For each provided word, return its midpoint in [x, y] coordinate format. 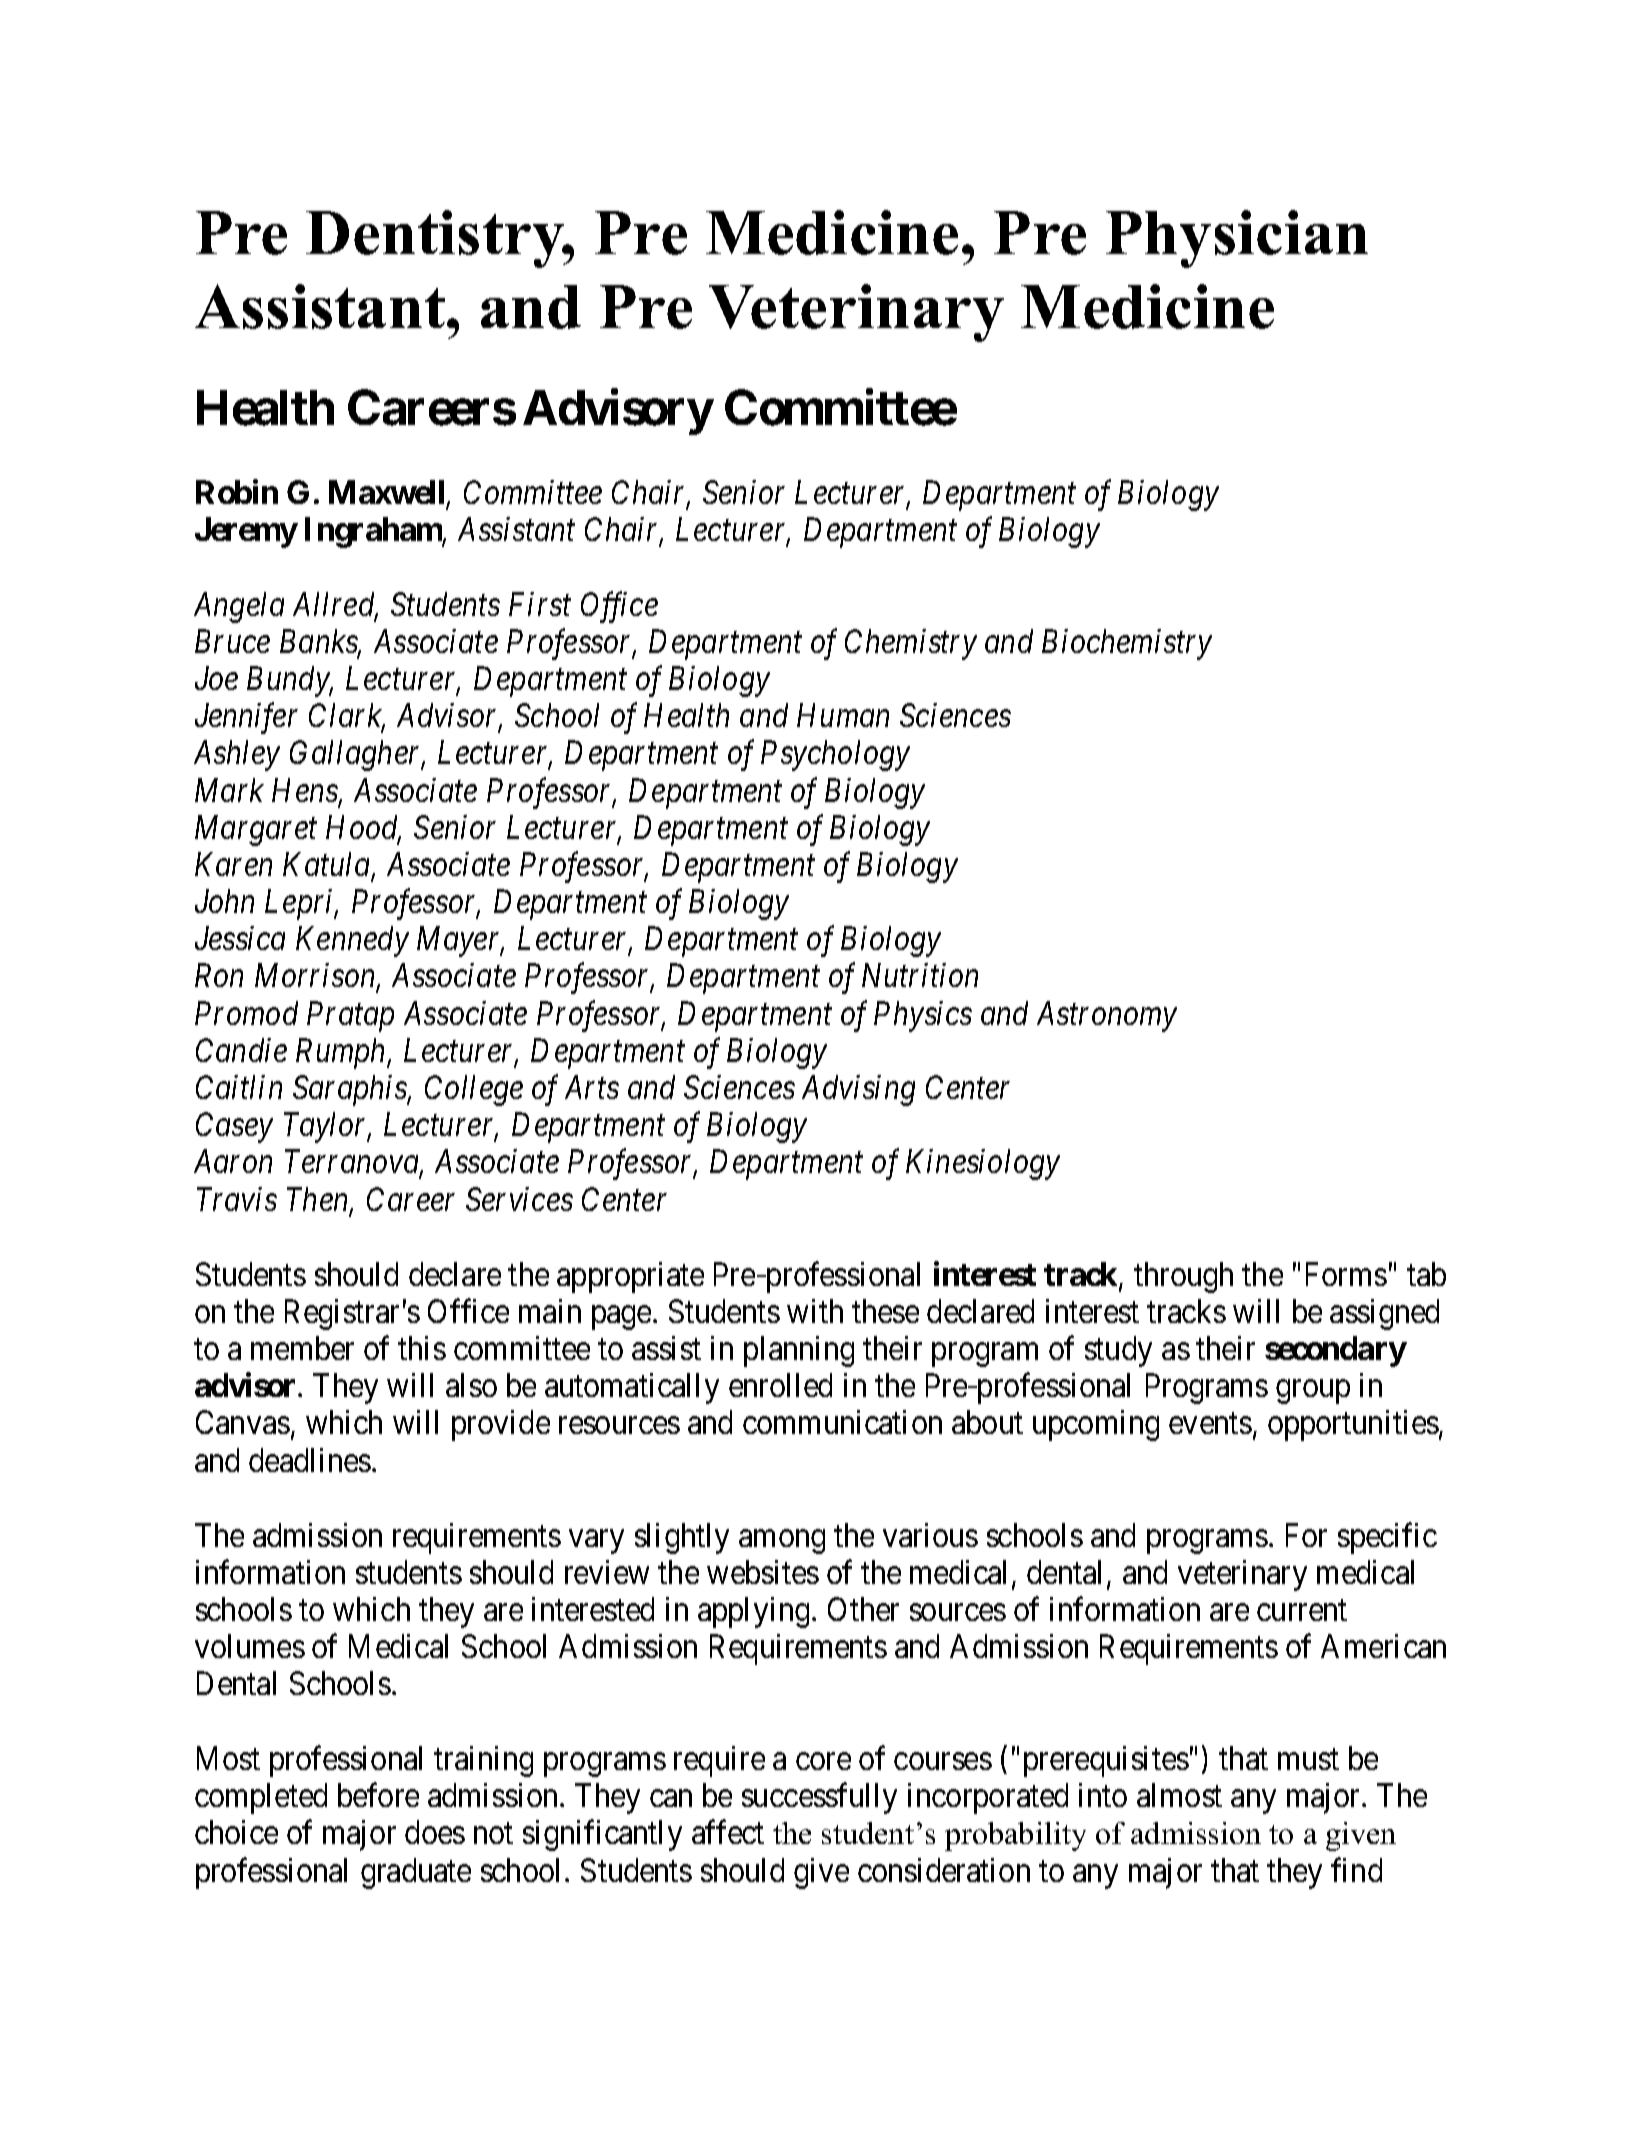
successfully [819, 1798]
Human [843, 715]
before [378, 1795]
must [1308, 1759]
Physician [1237, 239]
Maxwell [388, 493]
